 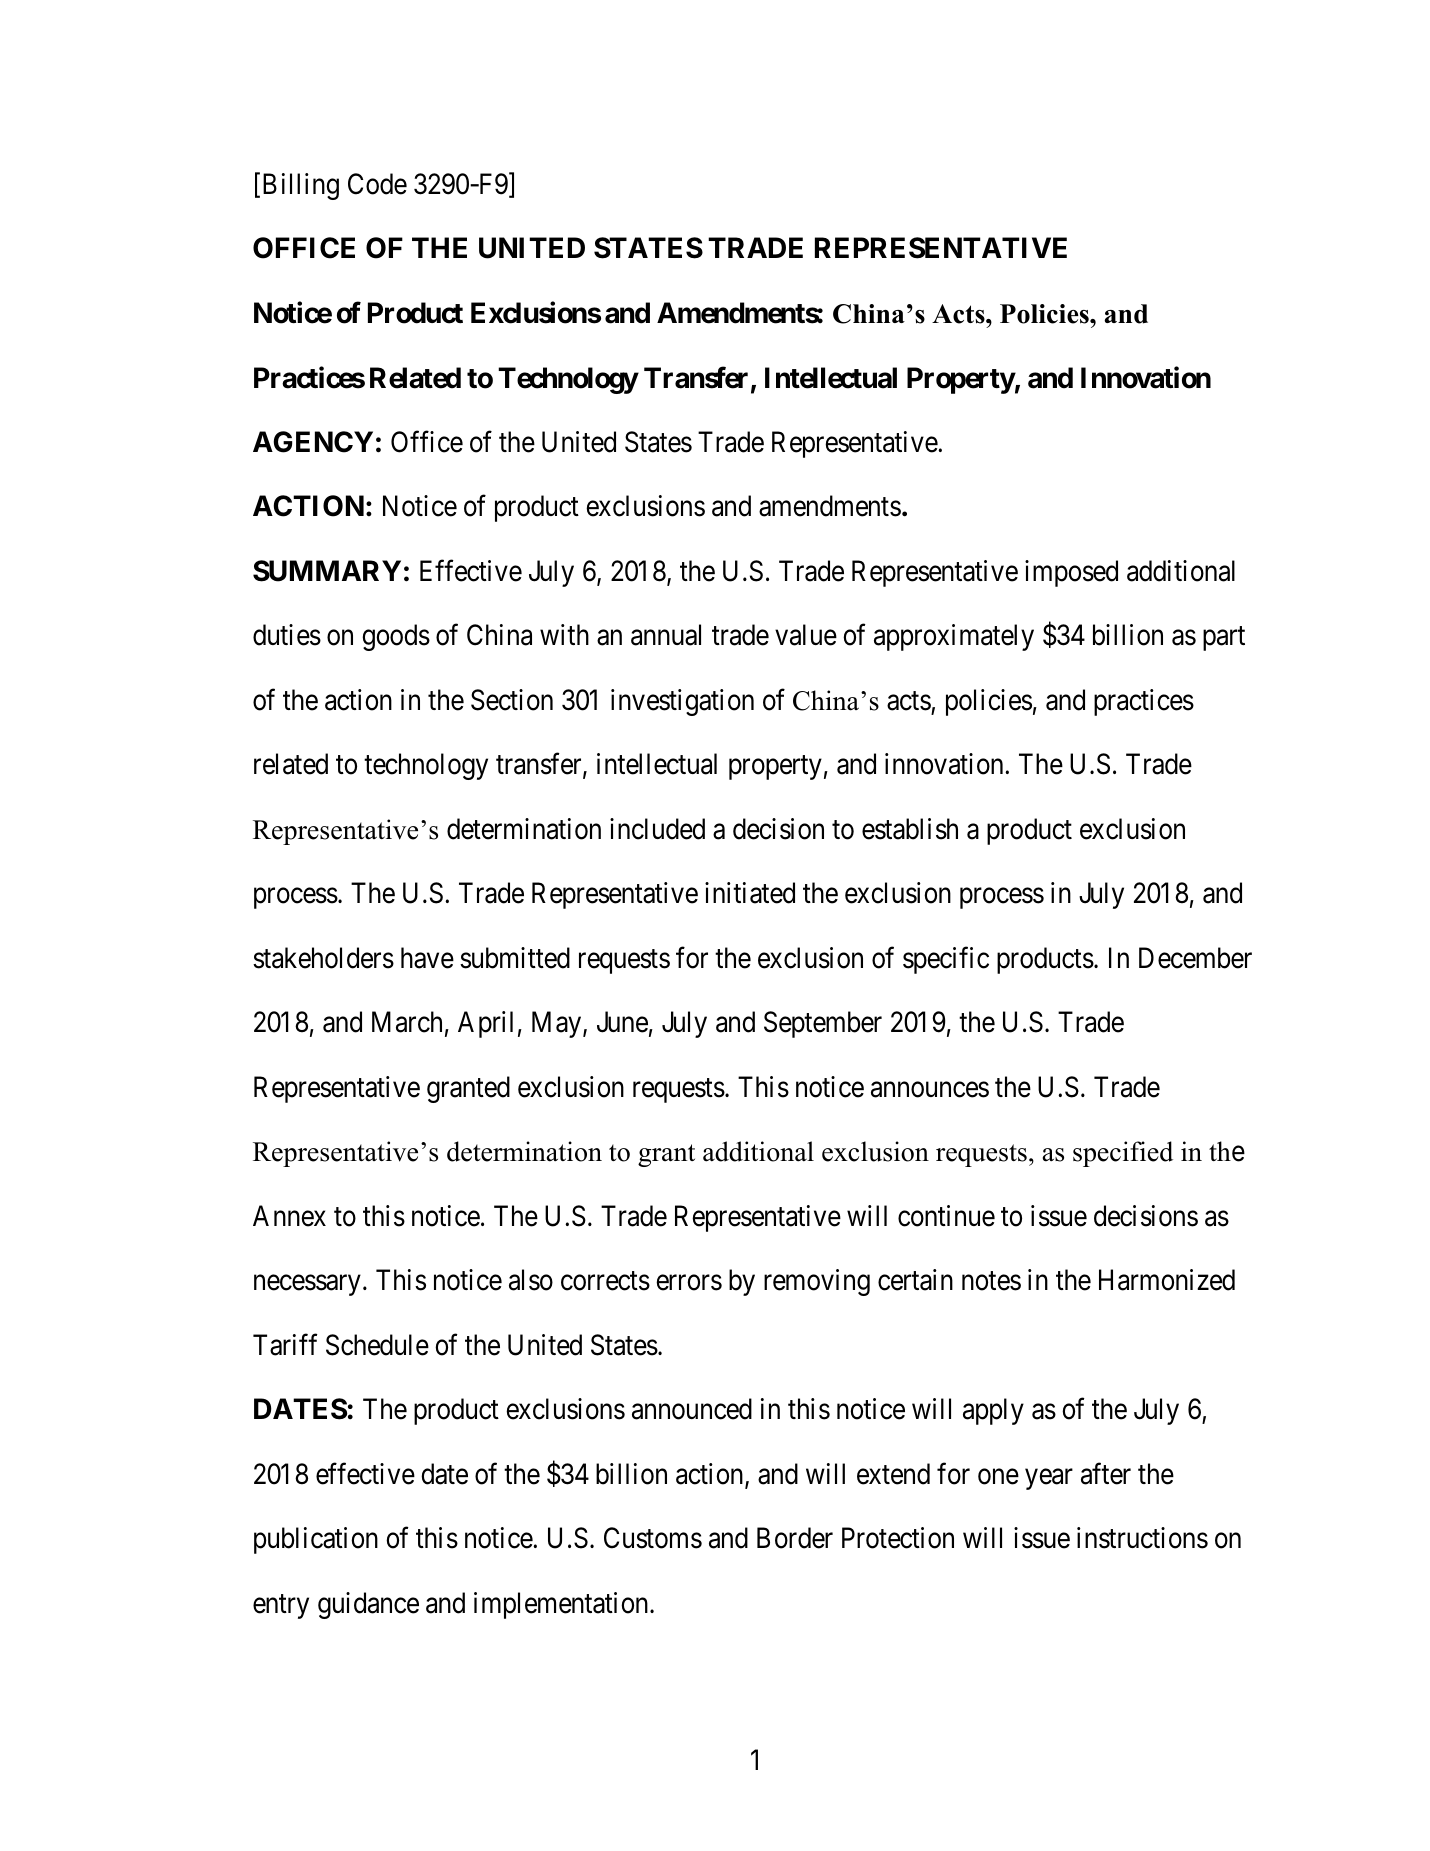 What do you see at coordinates (289, 1216) in the document?
I see `Annex` at bounding box center [289, 1216].
